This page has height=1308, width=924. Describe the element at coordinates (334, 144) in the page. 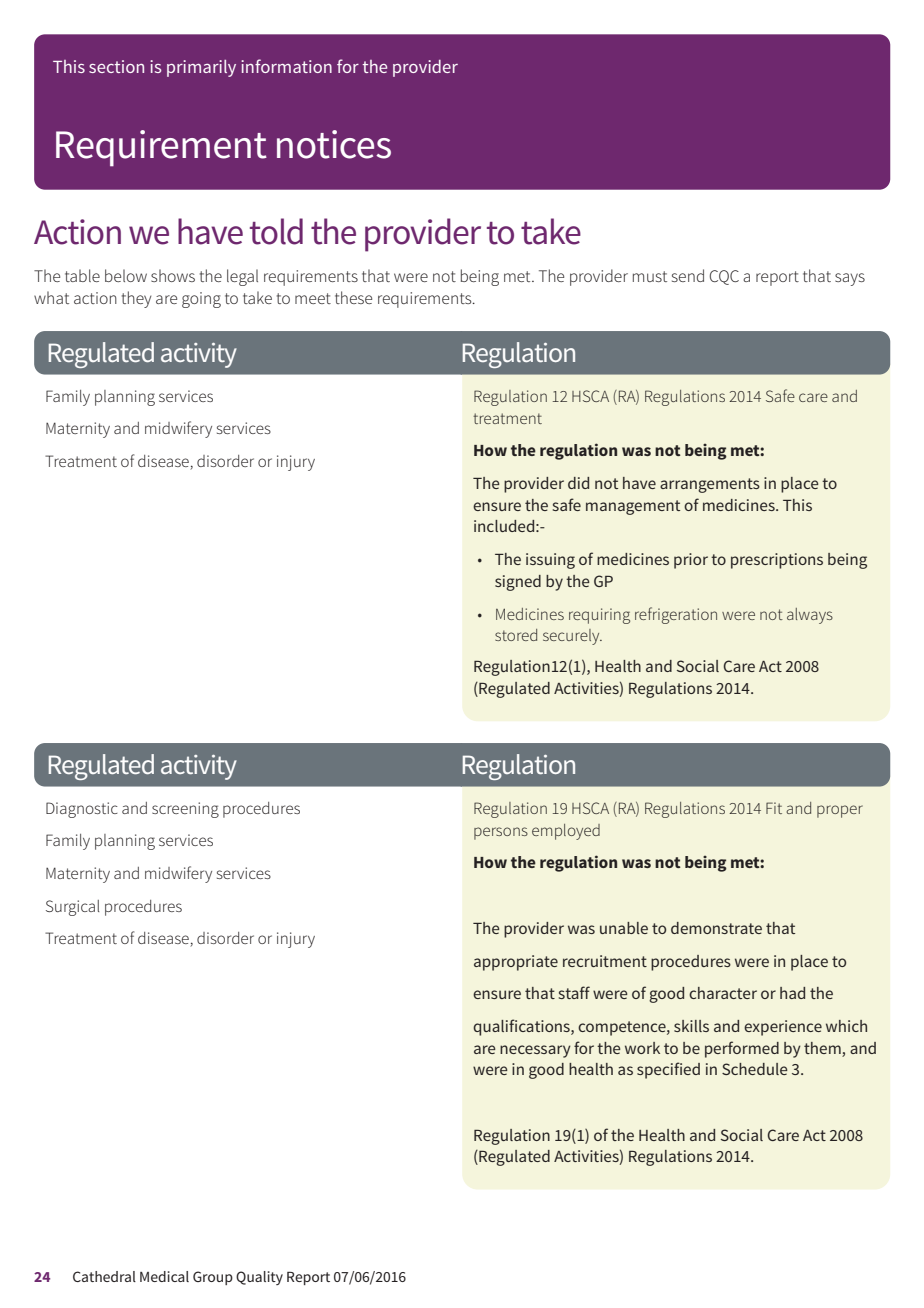

I see `notices` at that location.
